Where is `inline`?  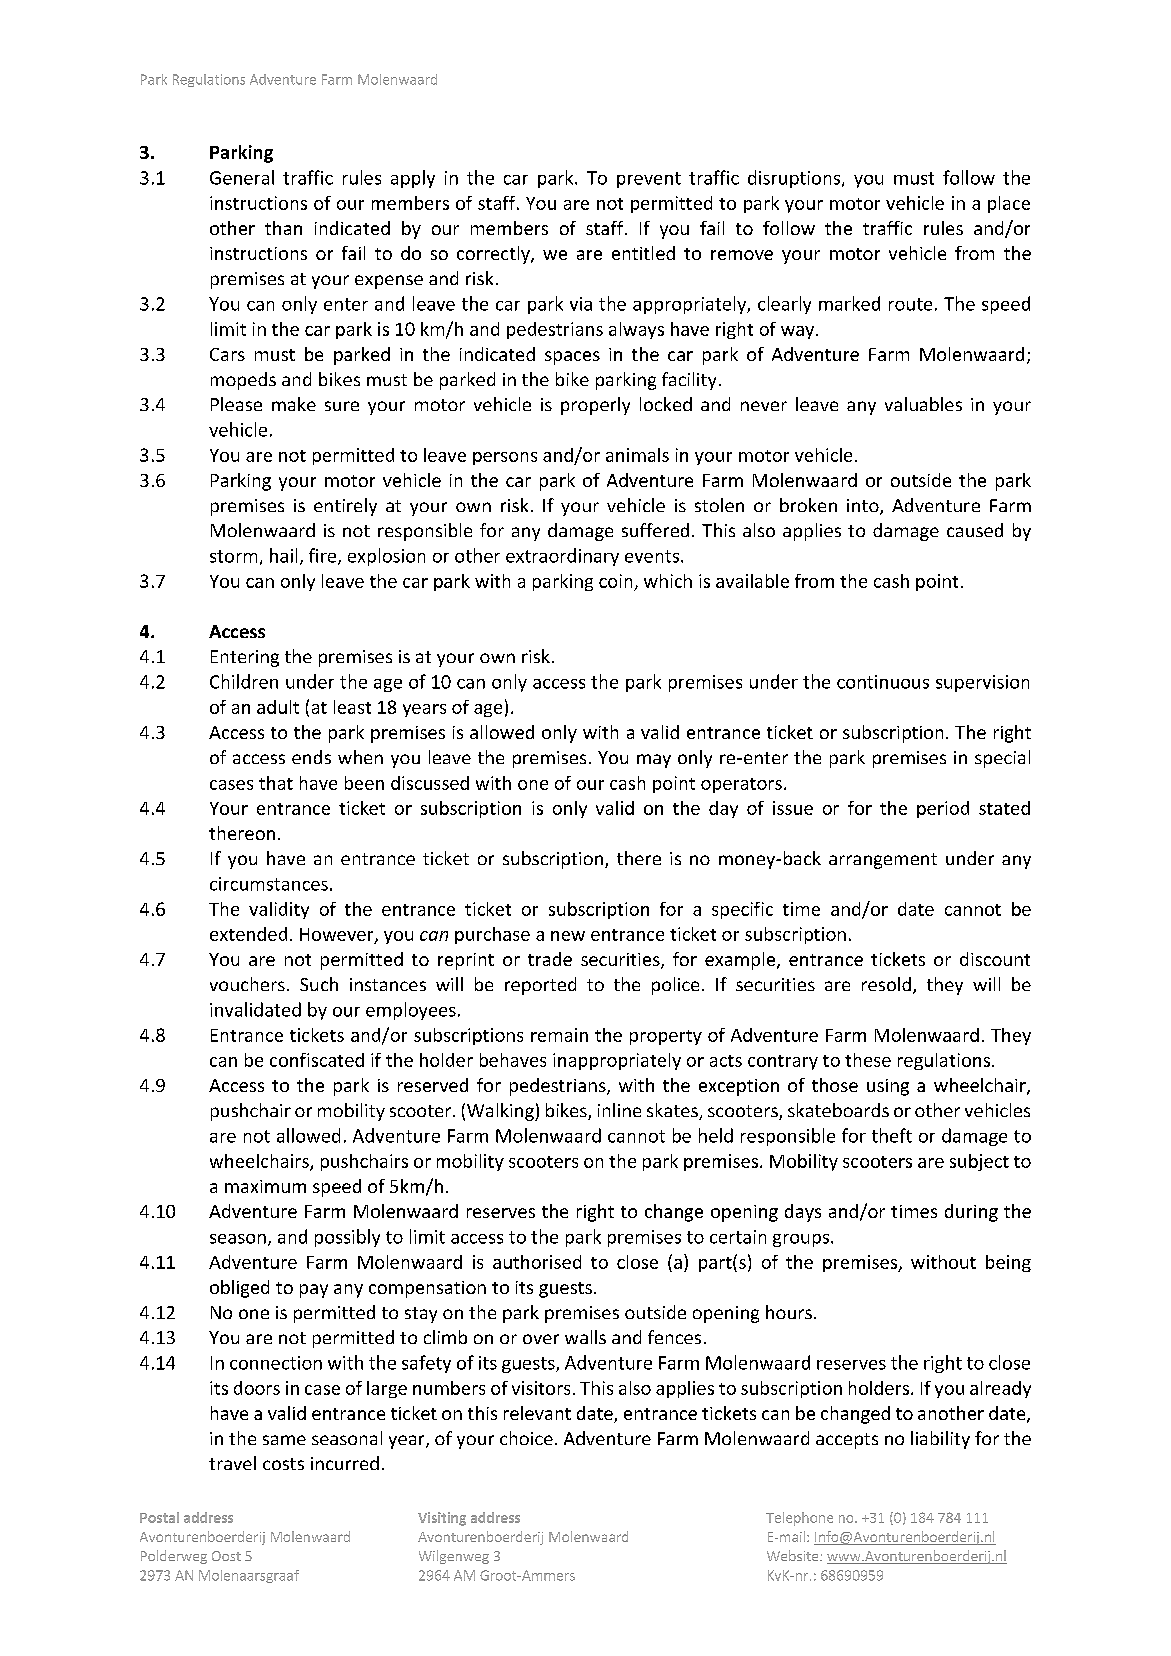 inline is located at coordinates (619, 1110).
